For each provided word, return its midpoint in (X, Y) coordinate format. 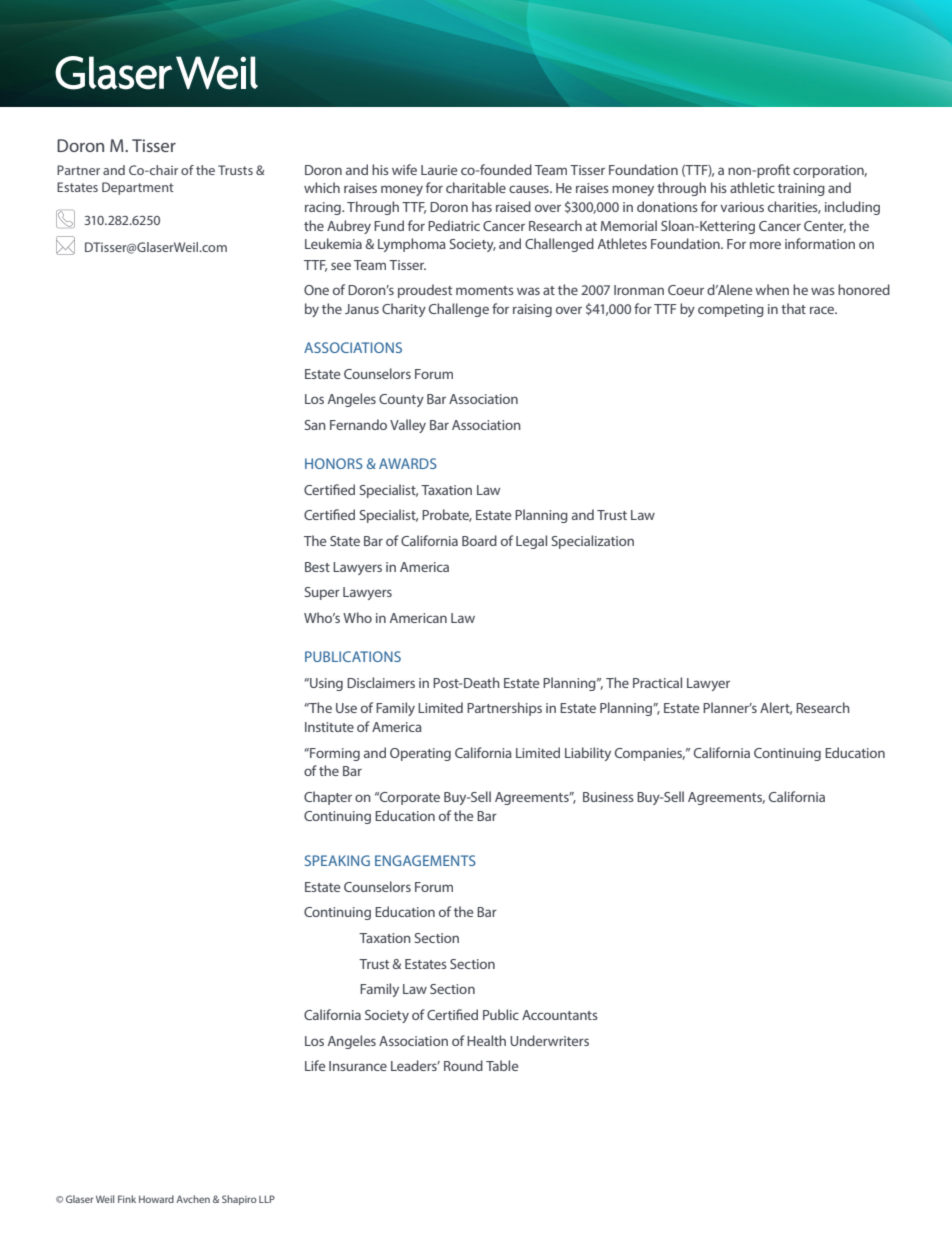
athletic (752, 187)
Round (463, 1065)
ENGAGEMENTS (425, 860)
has (482, 206)
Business (608, 797)
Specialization (592, 542)
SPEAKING (337, 860)
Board (479, 540)
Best (317, 567)
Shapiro (239, 1200)
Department (138, 188)
